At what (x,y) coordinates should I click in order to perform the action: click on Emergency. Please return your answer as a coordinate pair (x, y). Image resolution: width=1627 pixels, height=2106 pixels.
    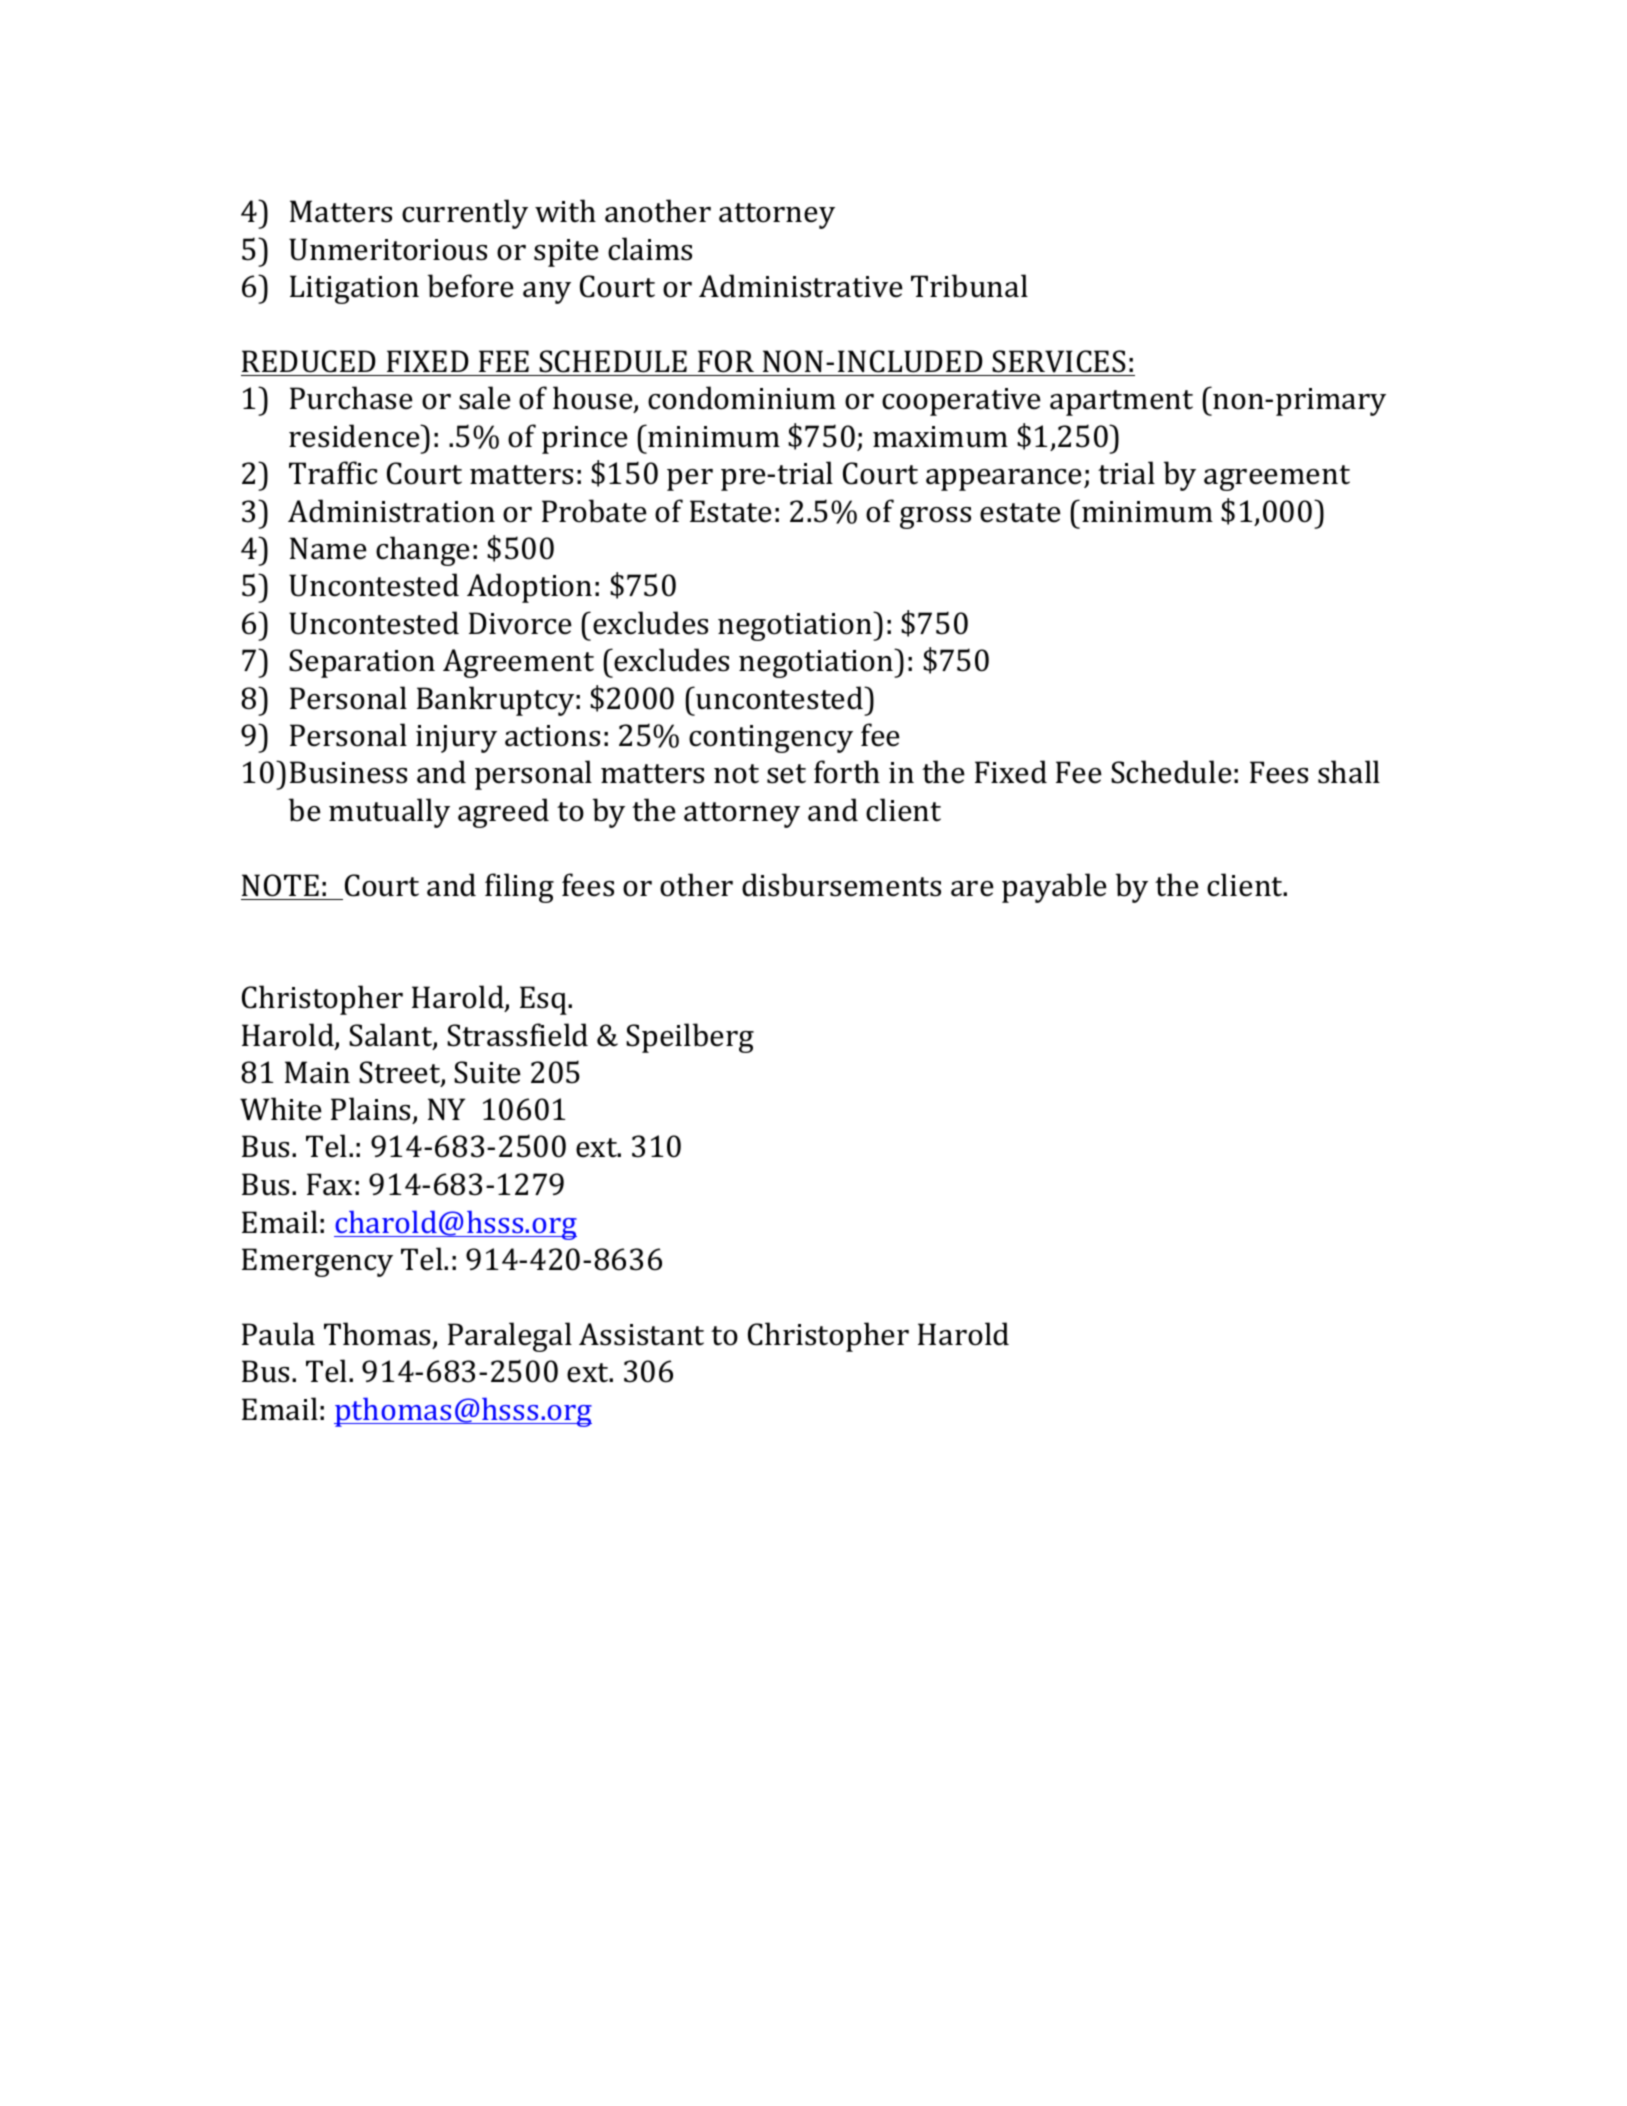
    Looking at the image, I should click on (317, 1262).
